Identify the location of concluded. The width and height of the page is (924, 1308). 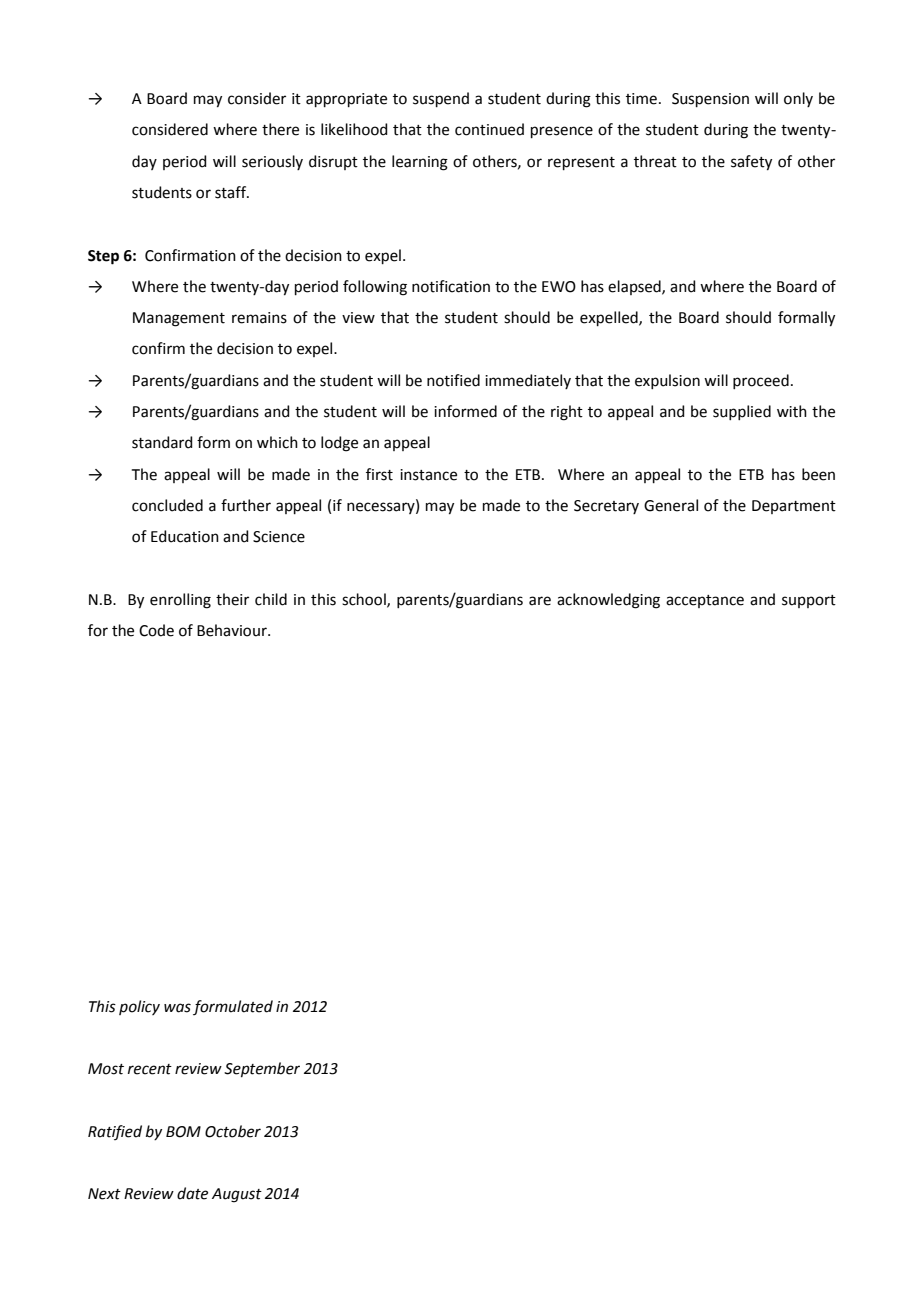
(167, 505).
